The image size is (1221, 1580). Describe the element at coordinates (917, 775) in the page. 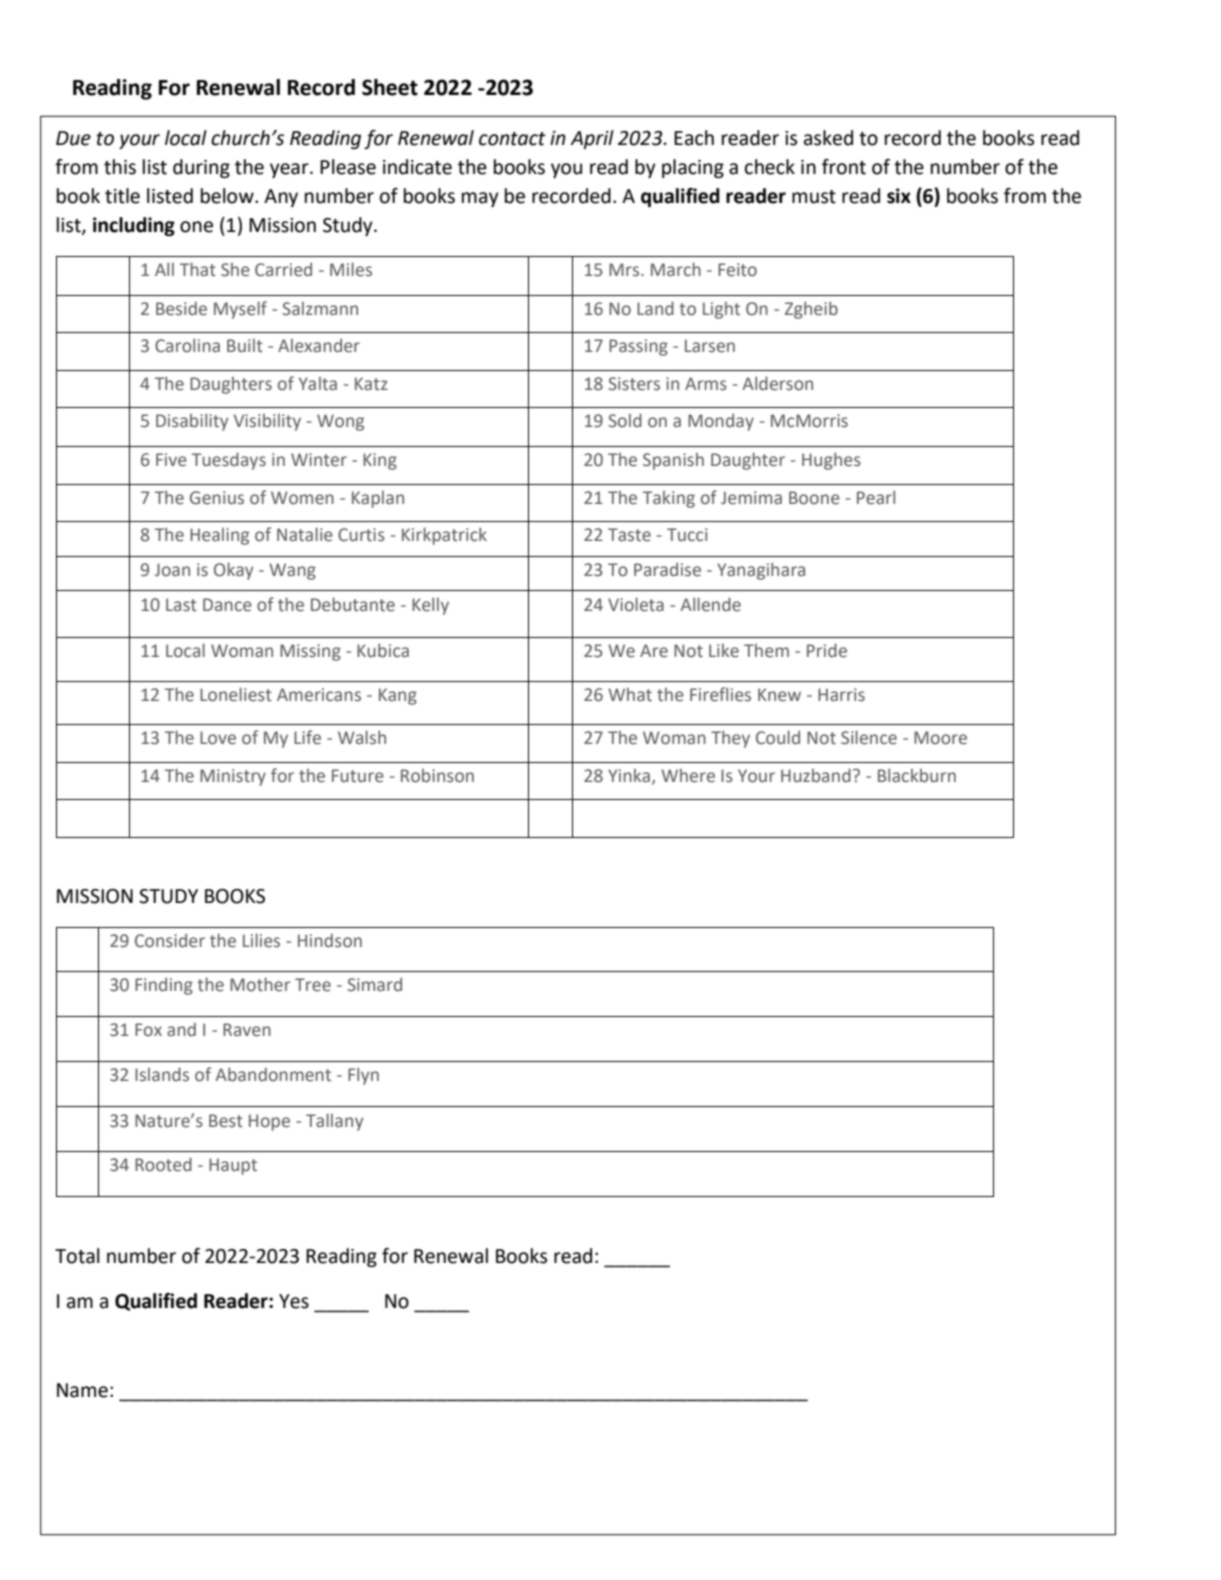

I see `Blackburn` at that location.
